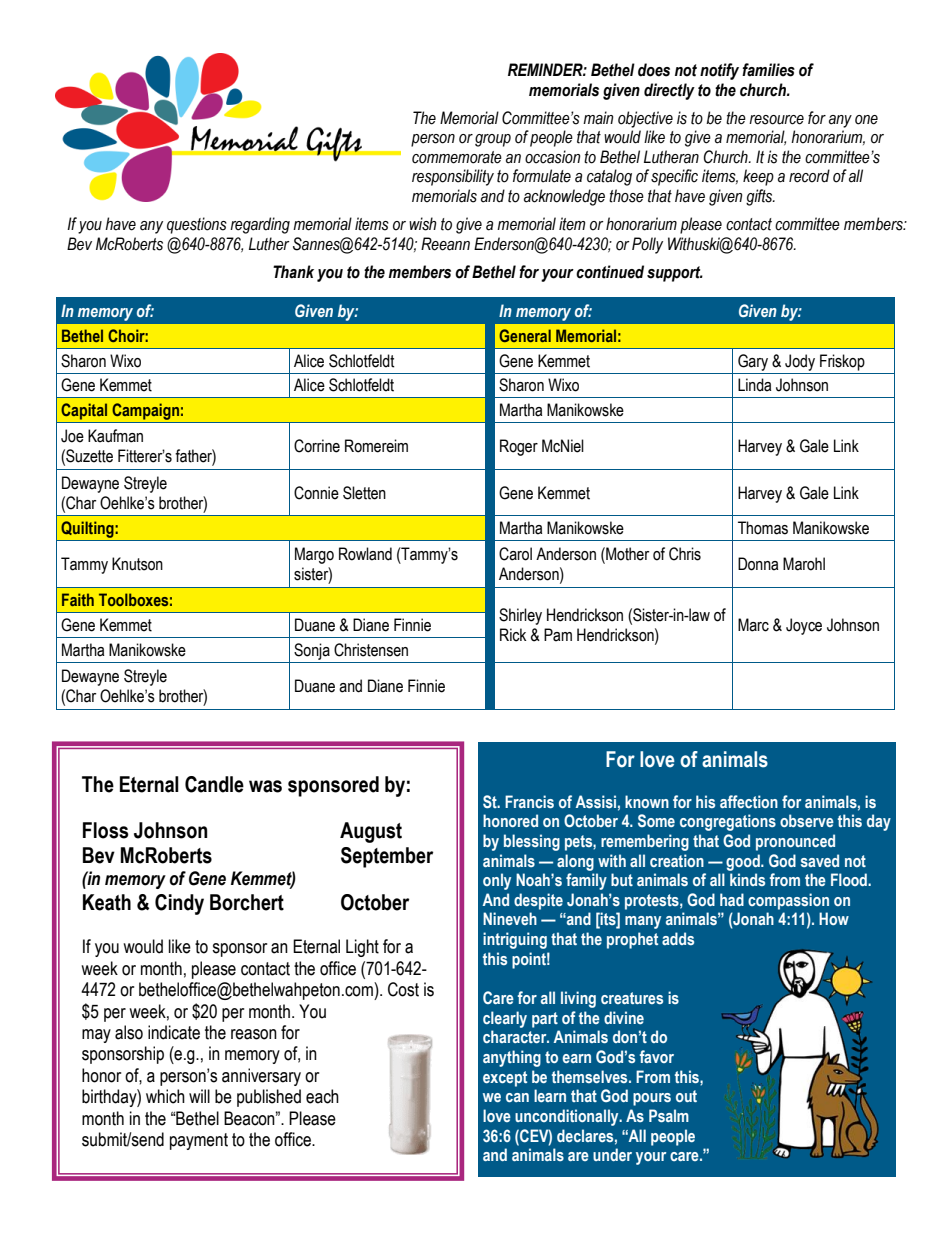 The width and height of the document is (952, 1233). What do you see at coordinates (493, 140) in the document?
I see `group` at bounding box center [493, 140].
